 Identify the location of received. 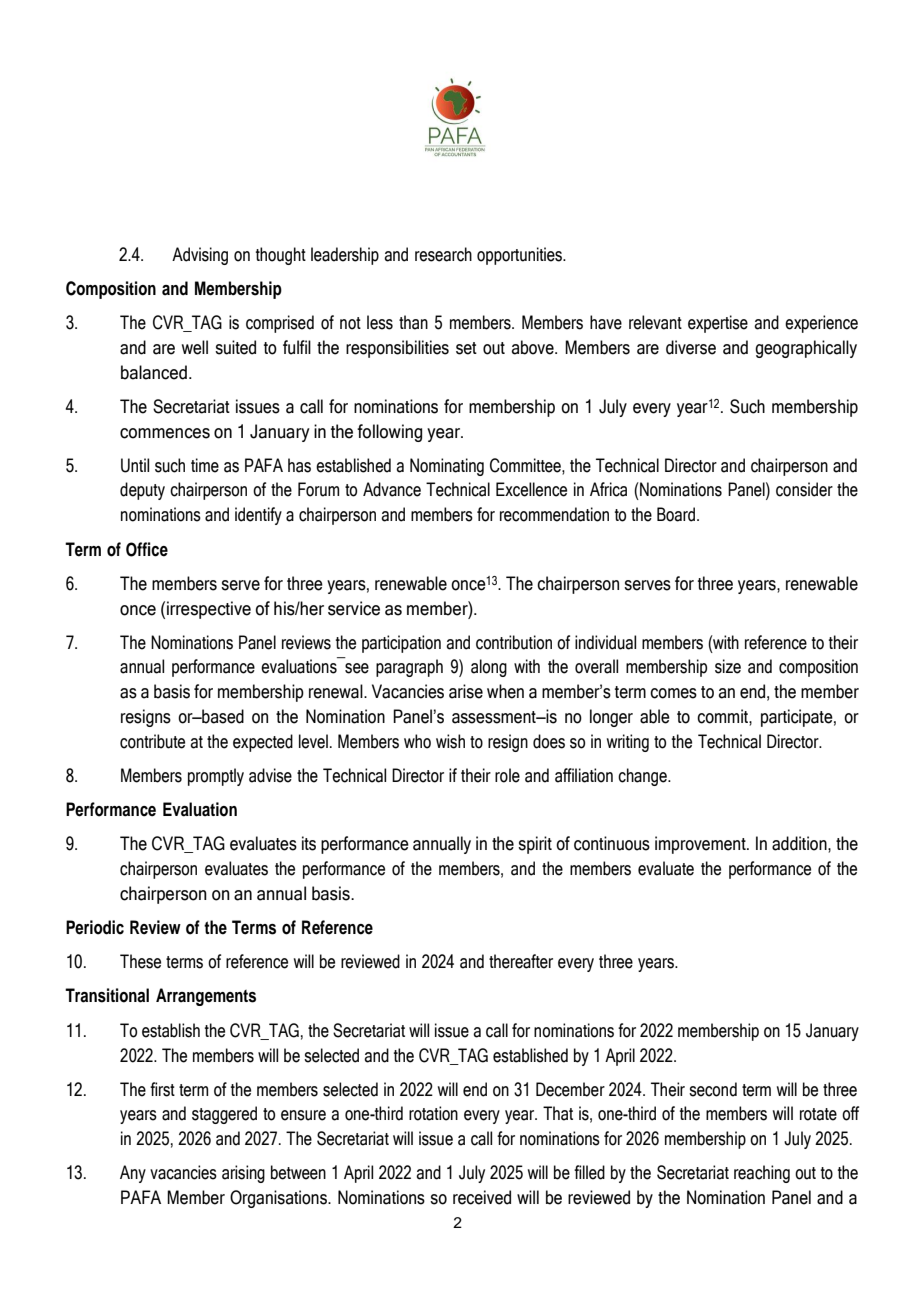
(482, 1197).
